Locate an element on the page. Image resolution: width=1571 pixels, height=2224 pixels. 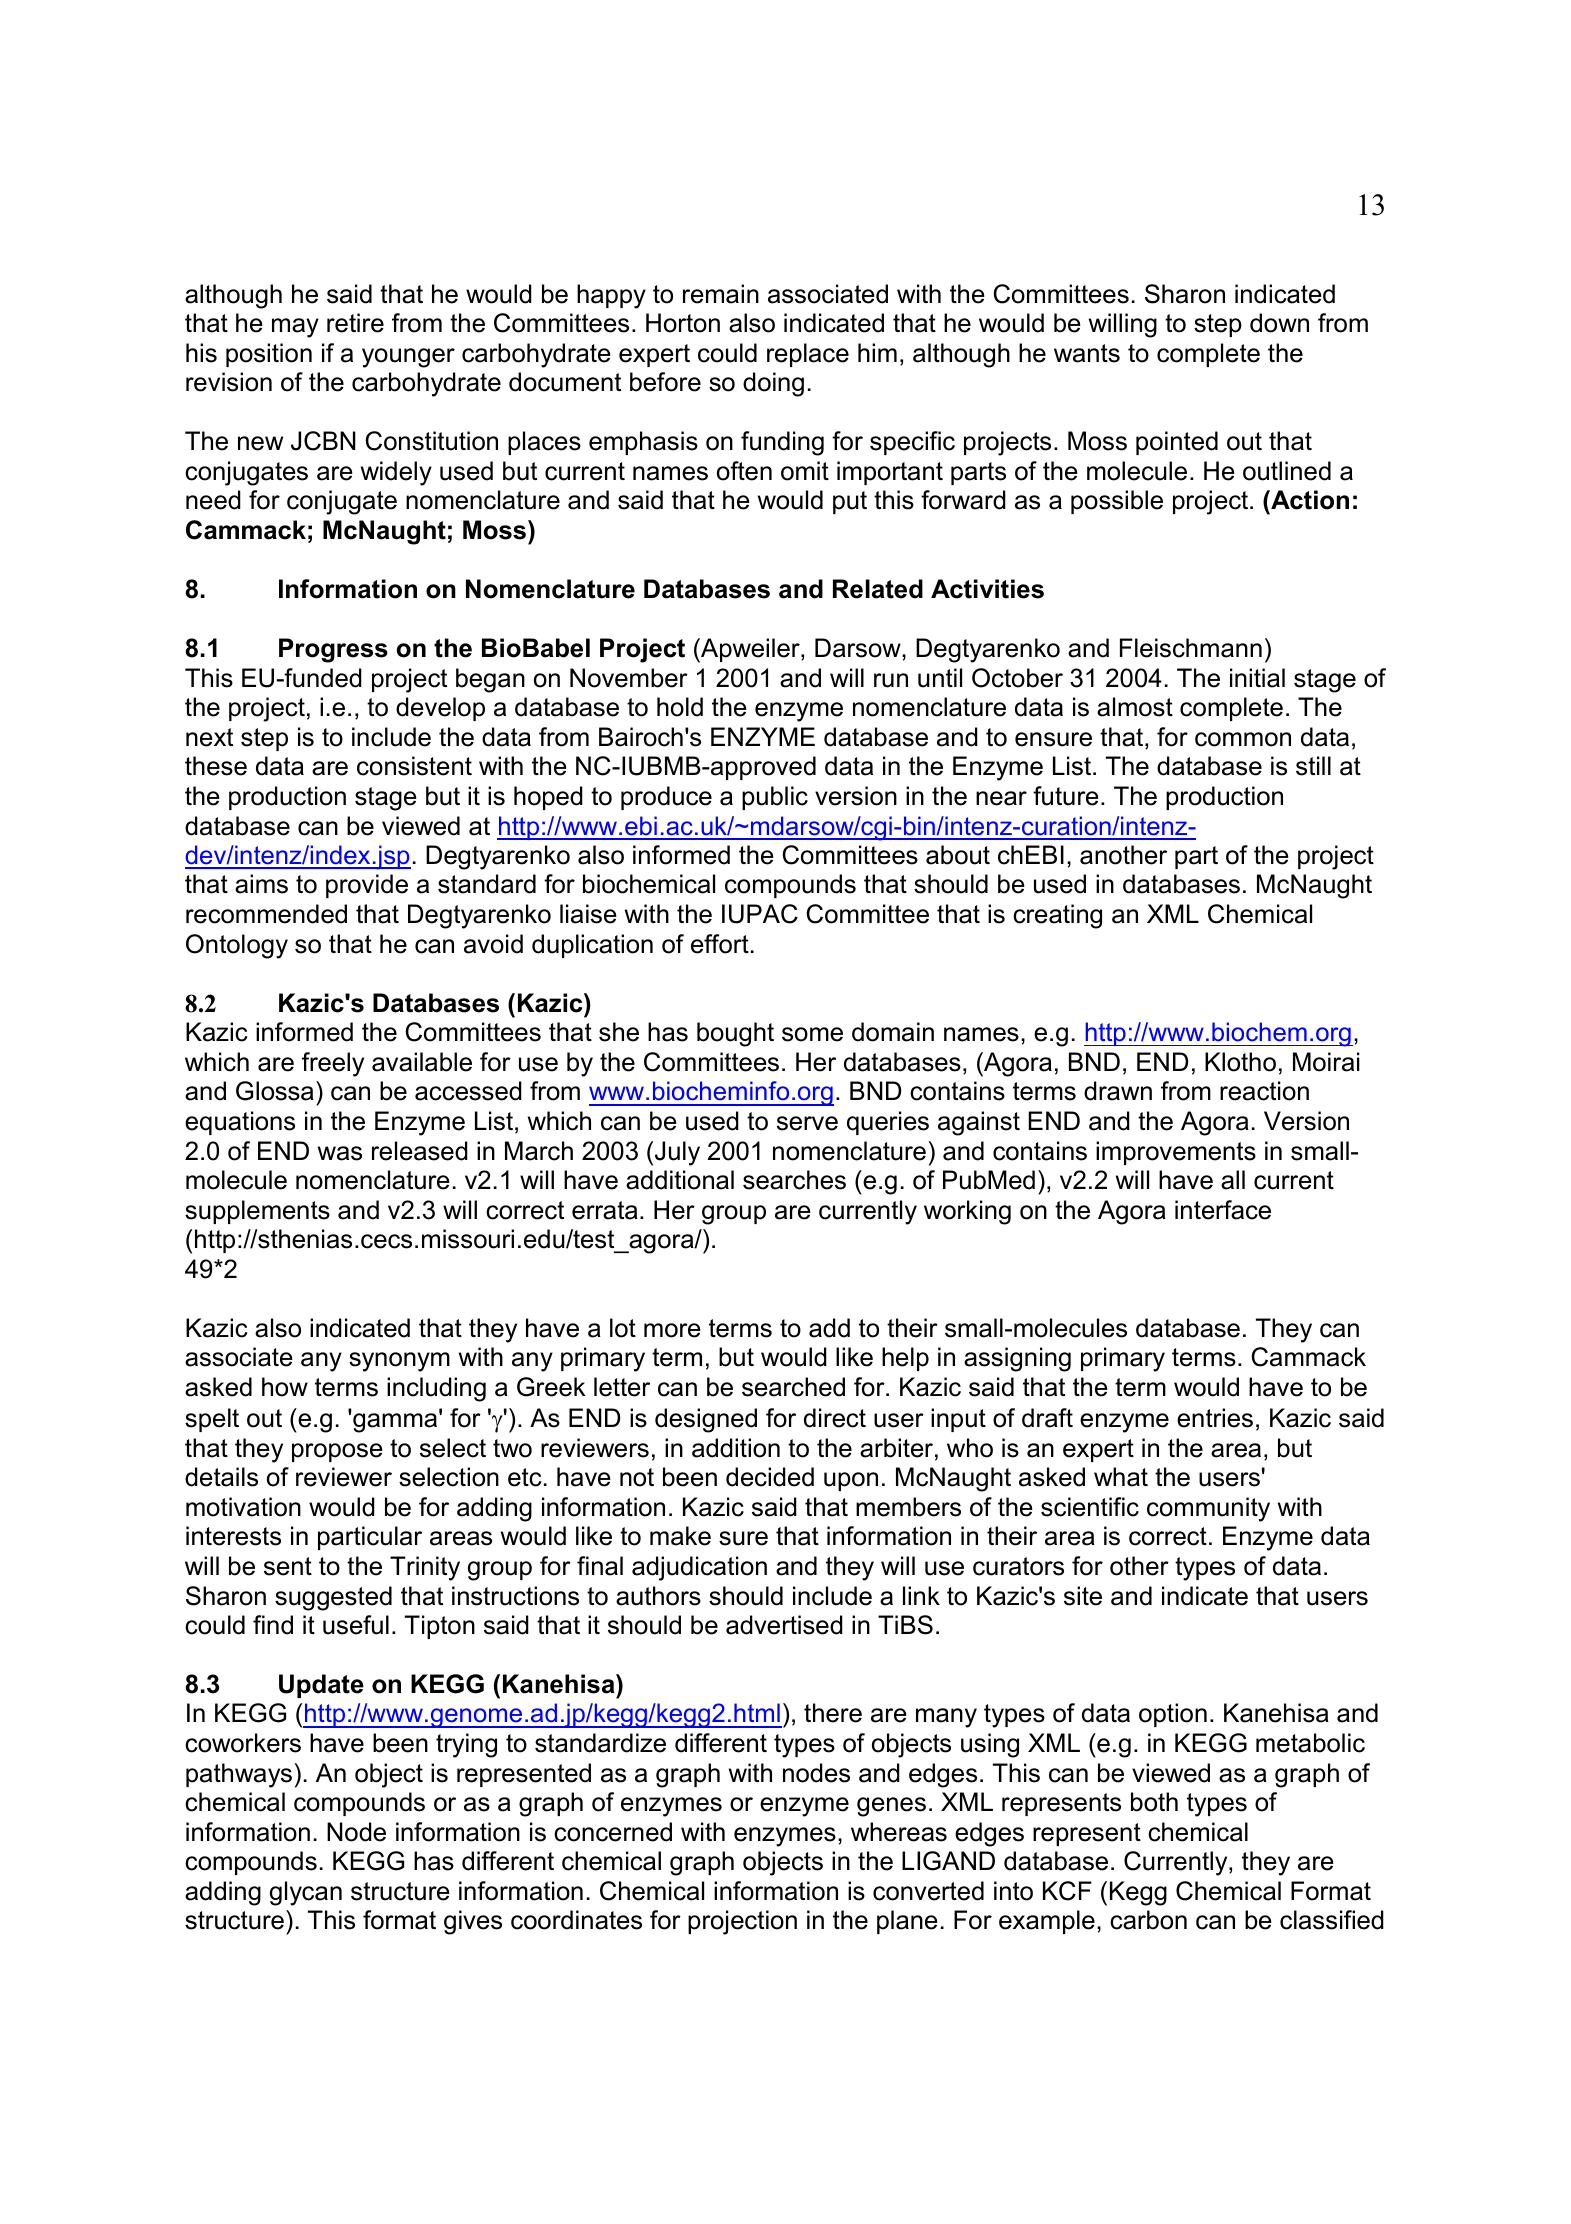
replace is located at coordinates (808, 355).
